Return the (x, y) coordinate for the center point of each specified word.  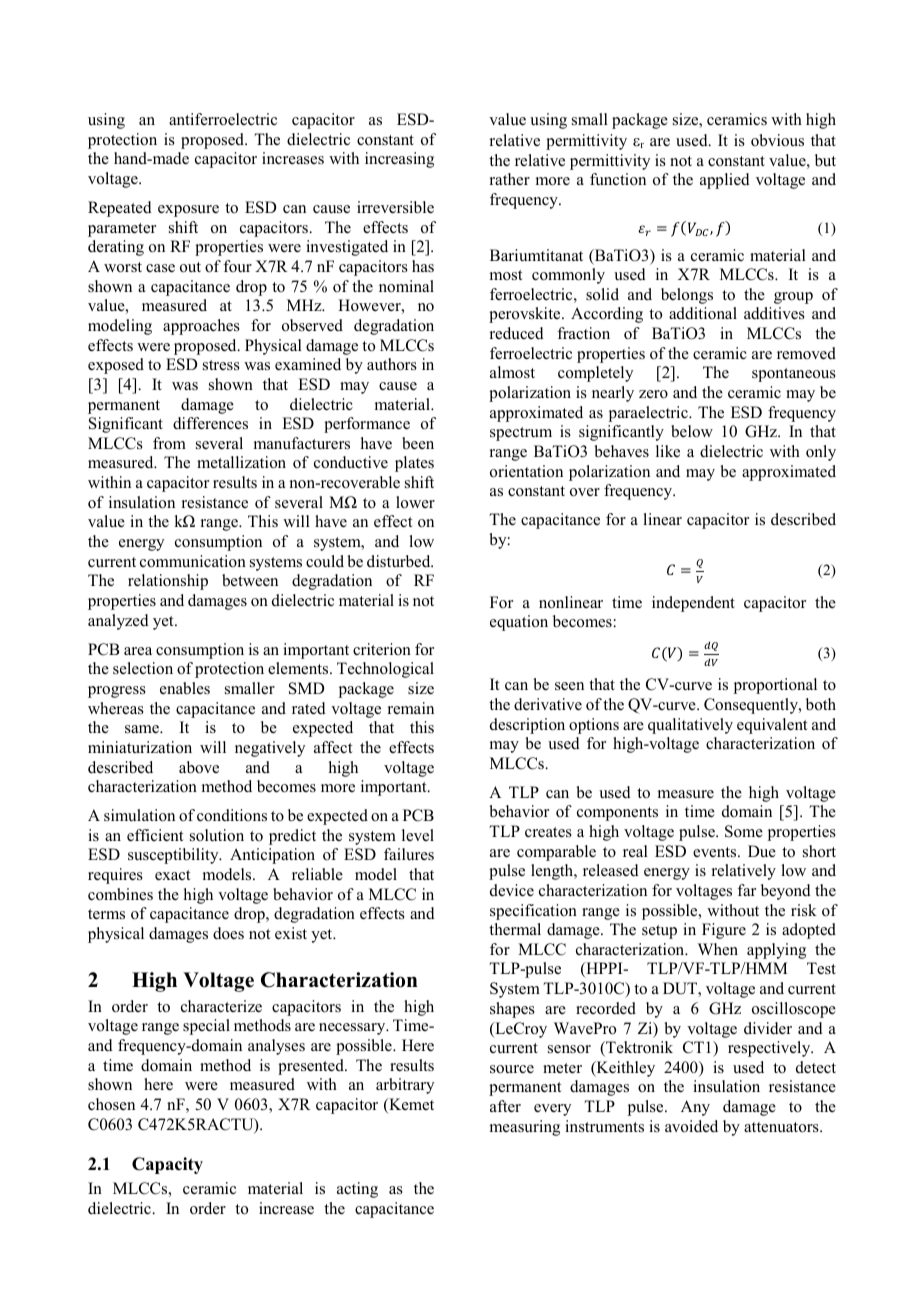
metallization (241, 462)
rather (510, 179)
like (668, 451)
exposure (188, 211)
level (418, 835)
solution (217, 835)
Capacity (167, 1165)
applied (725, 181)
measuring (525, 1128)
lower (415, 502)
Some (744, 831)
